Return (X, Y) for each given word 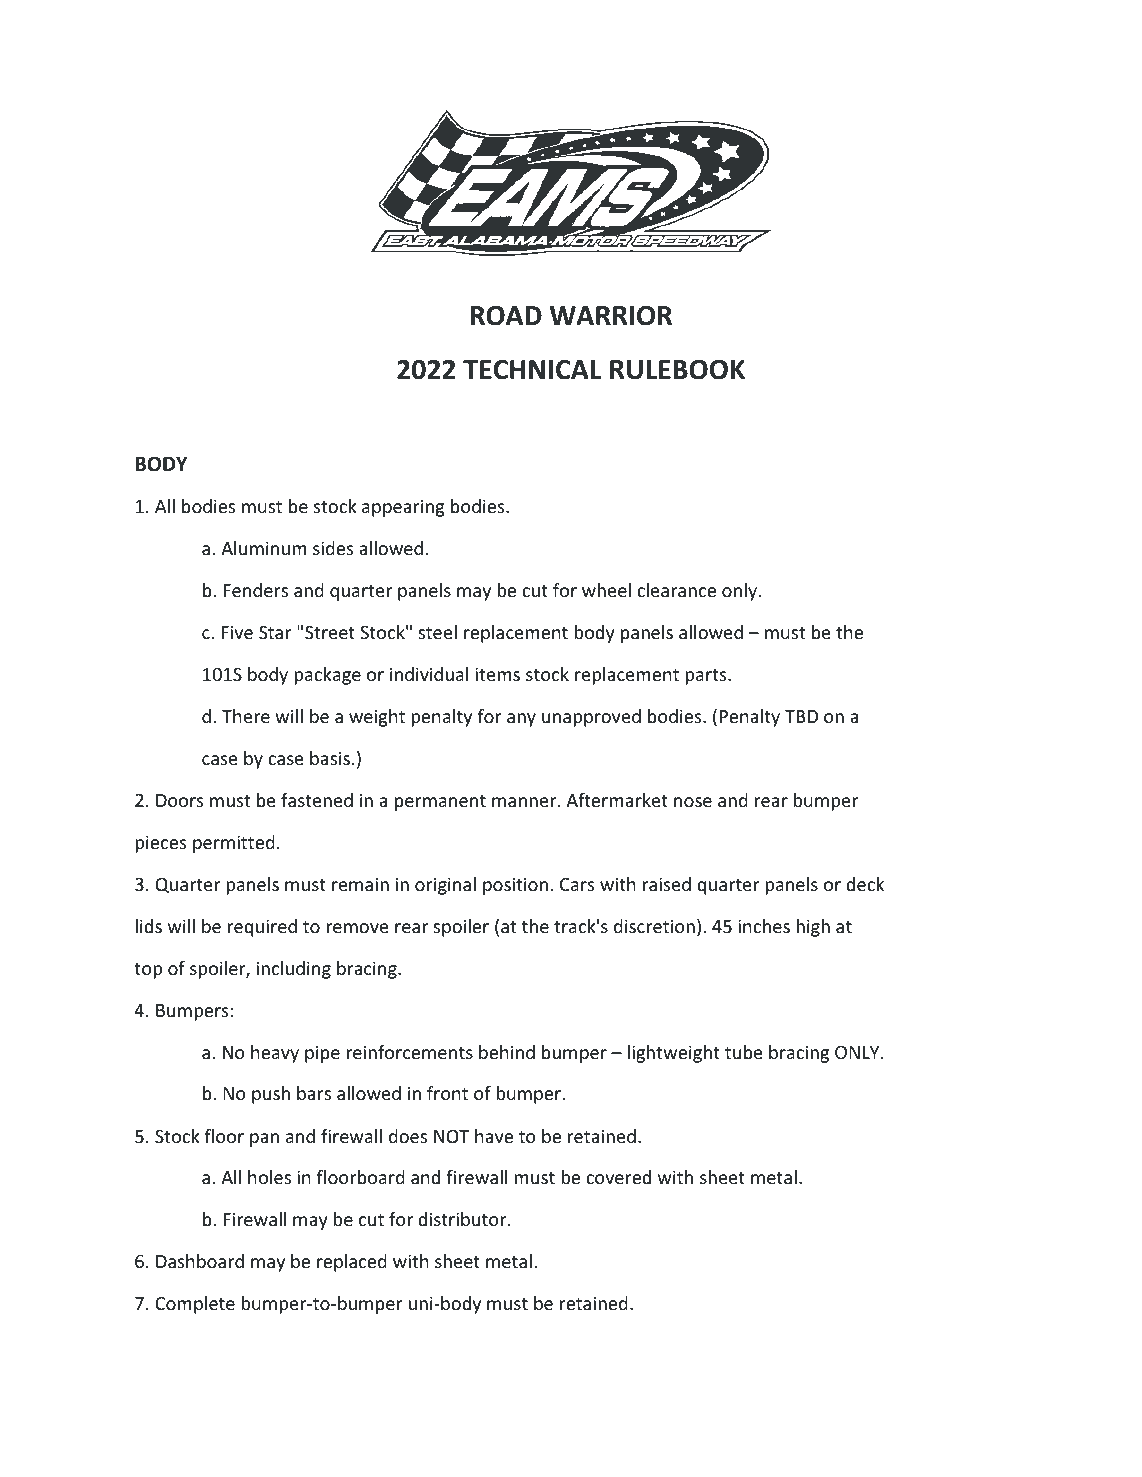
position (515, 886)
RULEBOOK (677, 370)
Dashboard (200, 1261)
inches (764, 926)
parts (707, 677)
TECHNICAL (532, 370)
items (497, 674)
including (294, 970)
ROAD (506, 316)
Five (237, 632)
